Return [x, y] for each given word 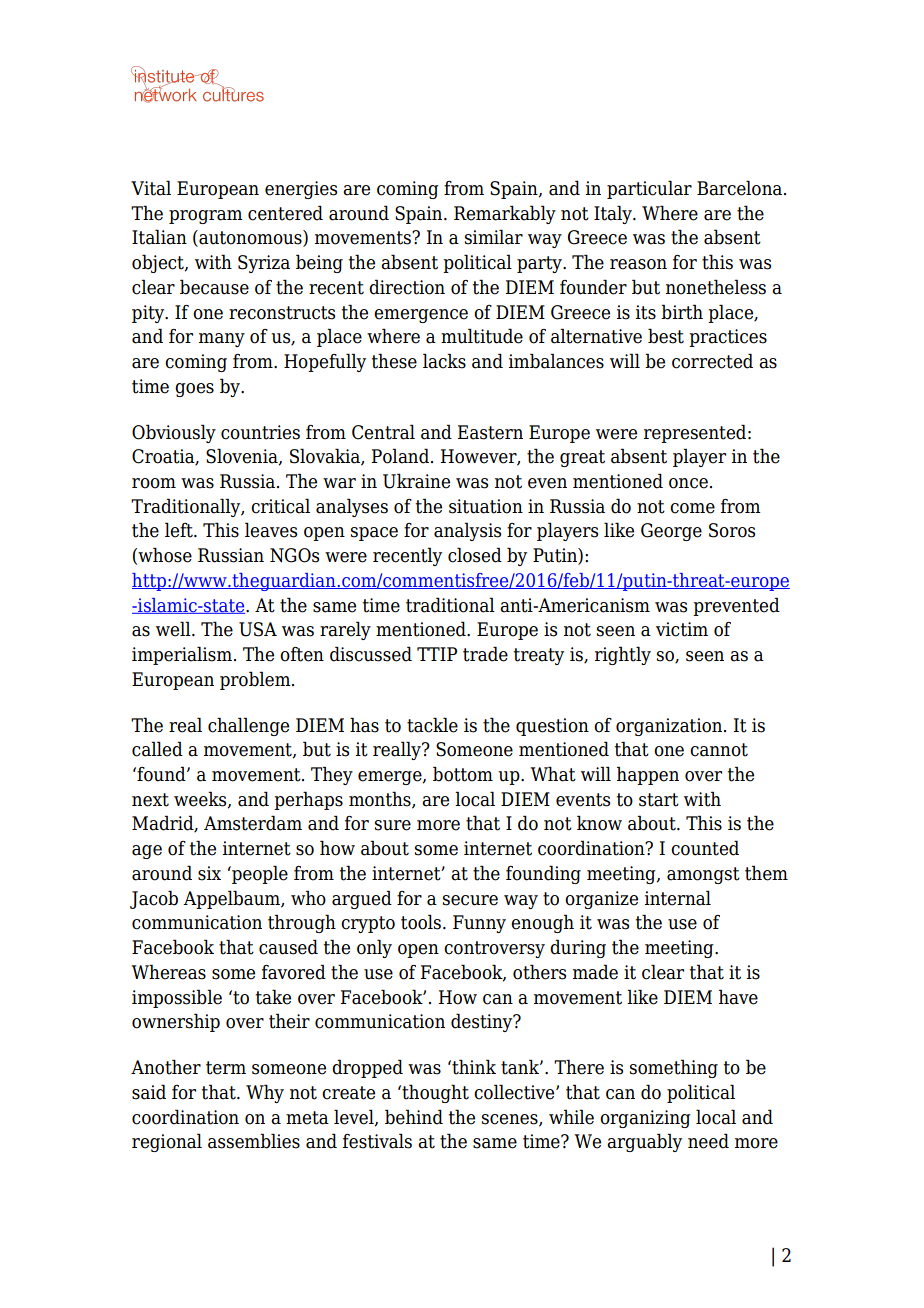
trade [485, 654]
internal [678, 898]
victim [682, 629]
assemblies [254, 1141]
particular [649, 189]
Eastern [490, 432]
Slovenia [243, 457]
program [206, 217]
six [209, 873]
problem [256, 680]
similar [494, 237]
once [688, 483]
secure [470, 900]
